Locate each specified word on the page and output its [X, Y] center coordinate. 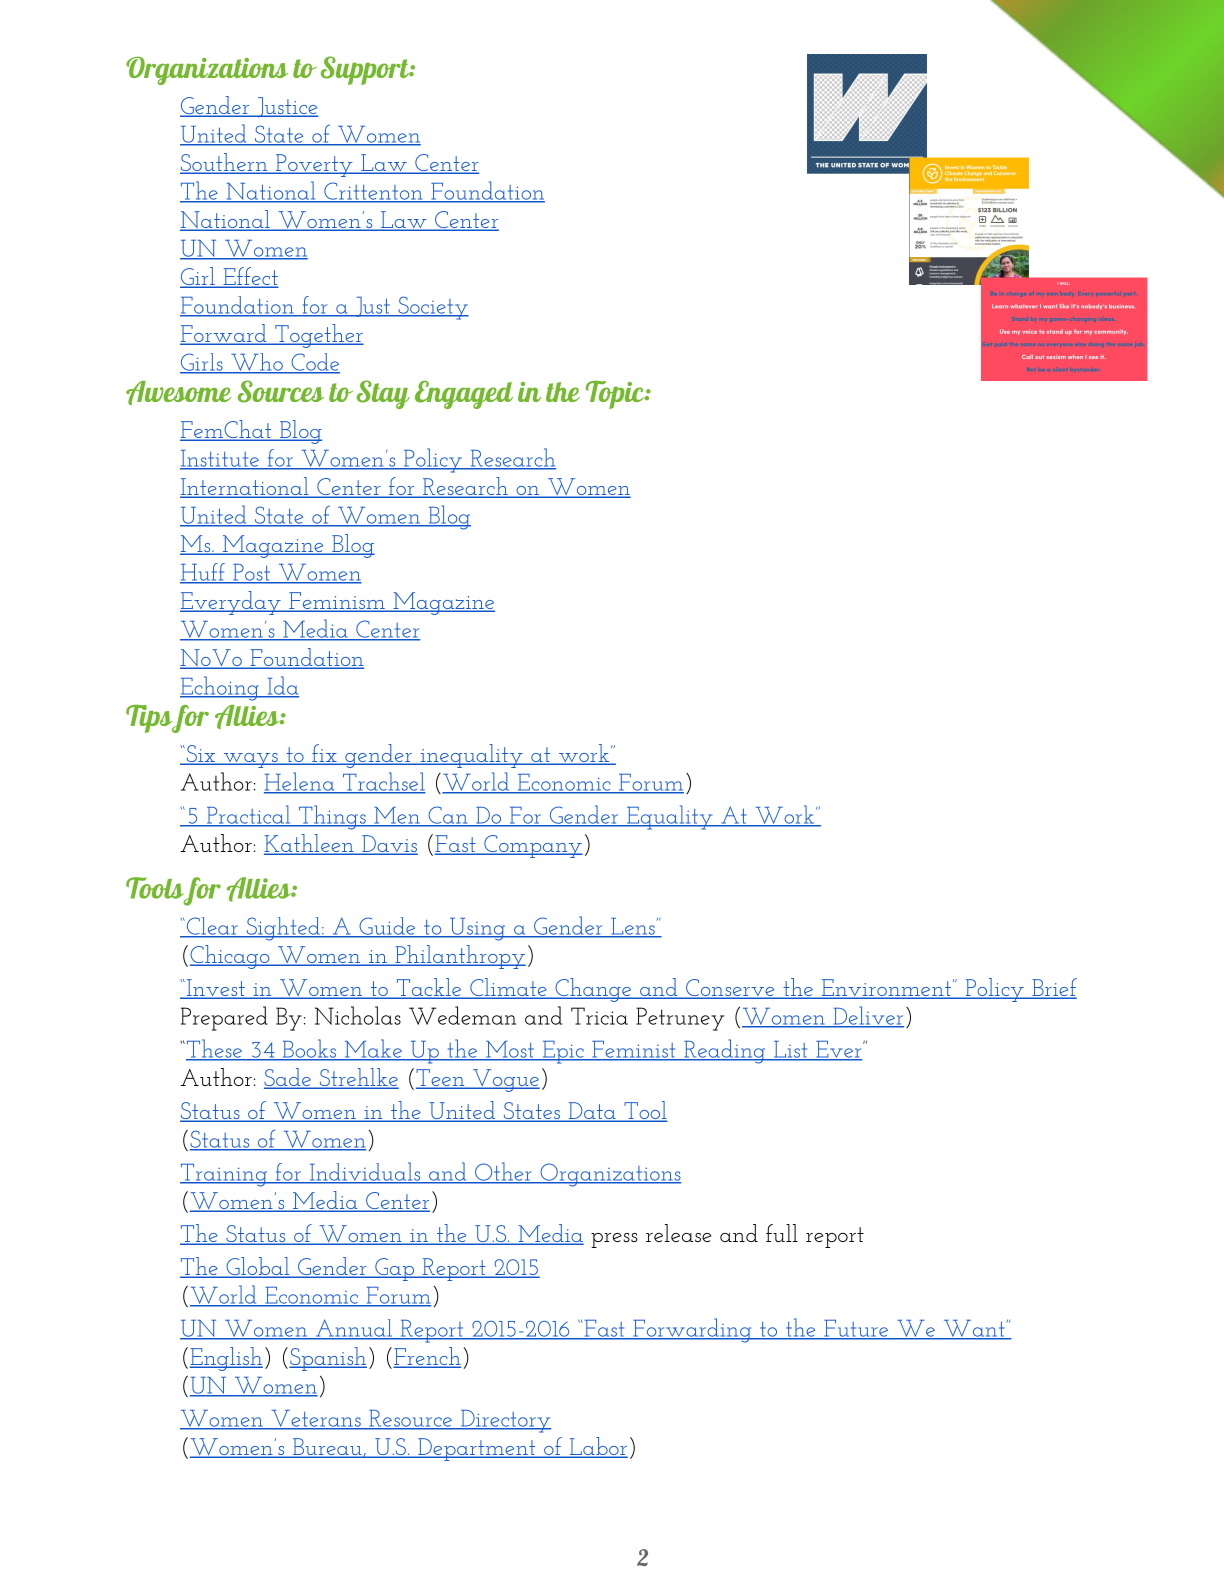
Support [366, 70]
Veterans [316, 1420]
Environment [886, 989]
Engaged [464, 394]
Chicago [231, 957]
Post [251, 573]
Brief [1053, 988]
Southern [225, 163]
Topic [616, 395]
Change [593, 990]
